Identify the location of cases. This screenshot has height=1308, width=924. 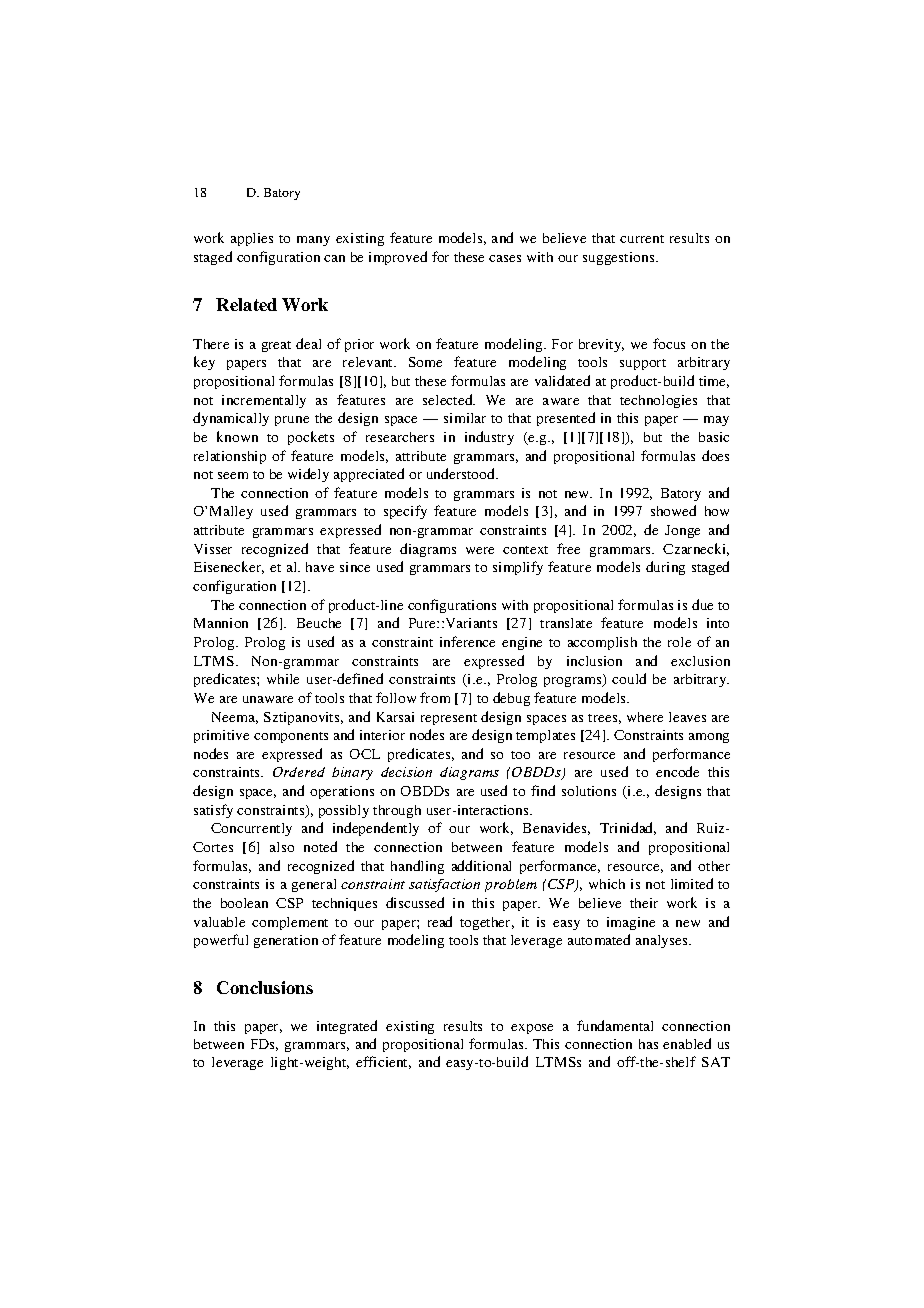
(505, 258).
